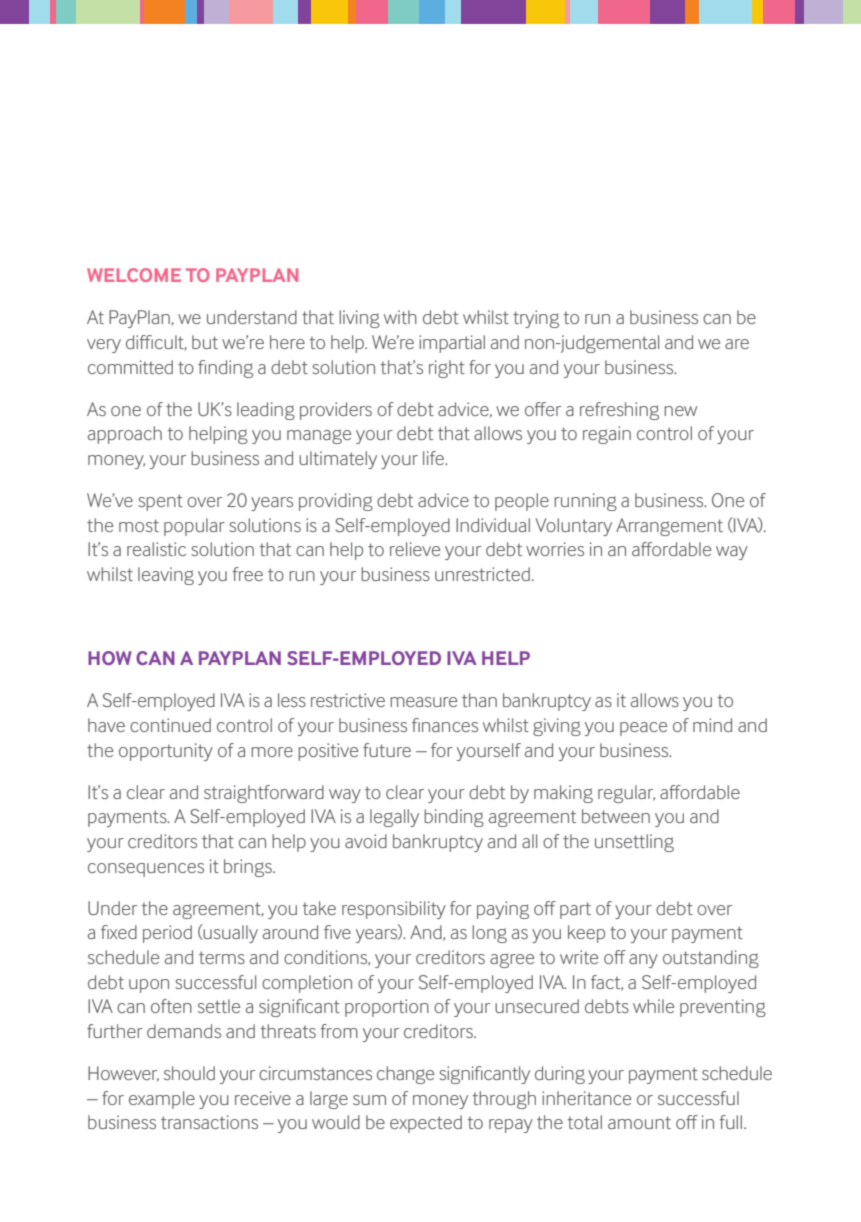 The image size is (861, 1222). Describe the element at coordinates (435, 458) in the page. I see `life` at that location.
